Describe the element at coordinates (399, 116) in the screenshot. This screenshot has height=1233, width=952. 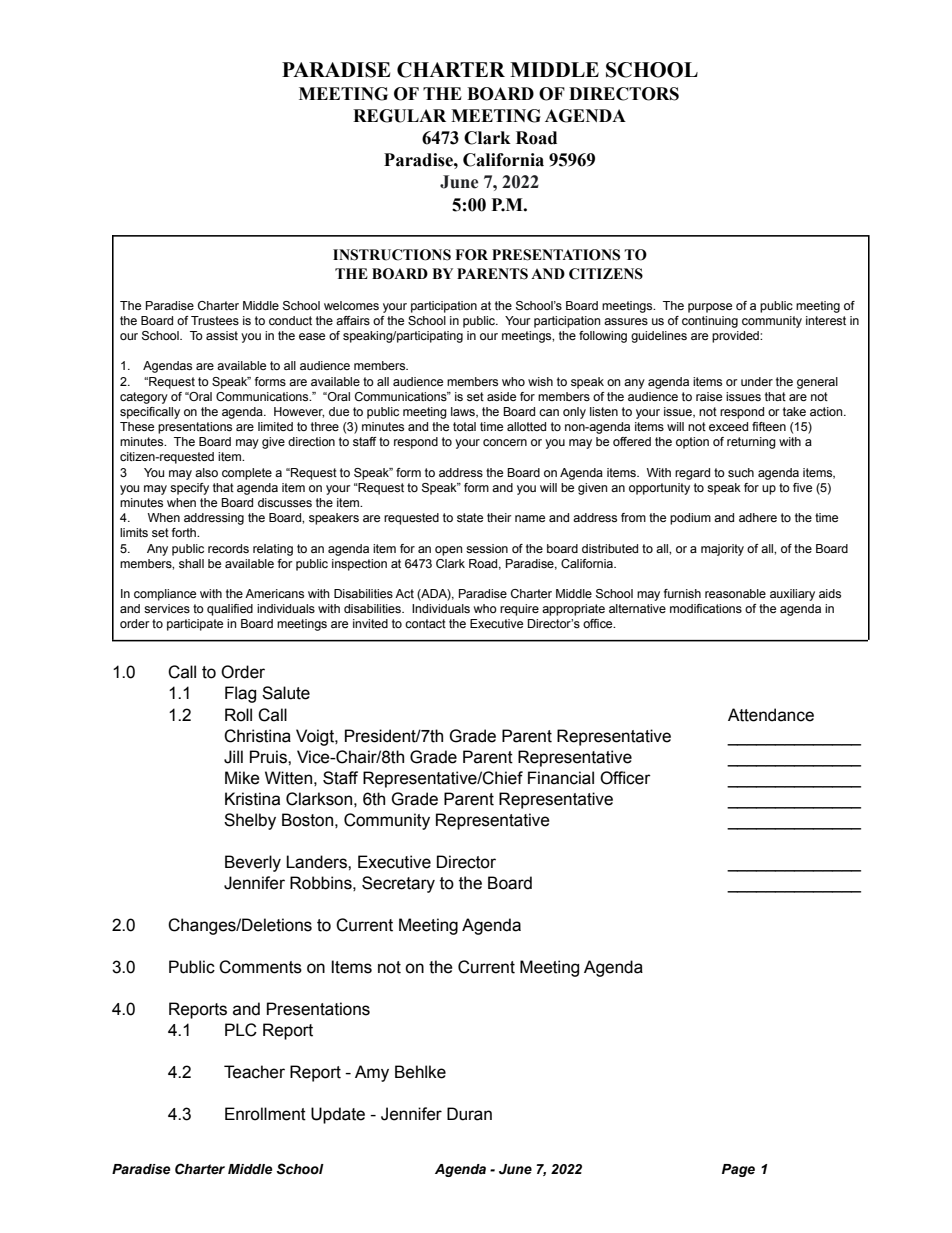
I see `REGULAR` at that location.
